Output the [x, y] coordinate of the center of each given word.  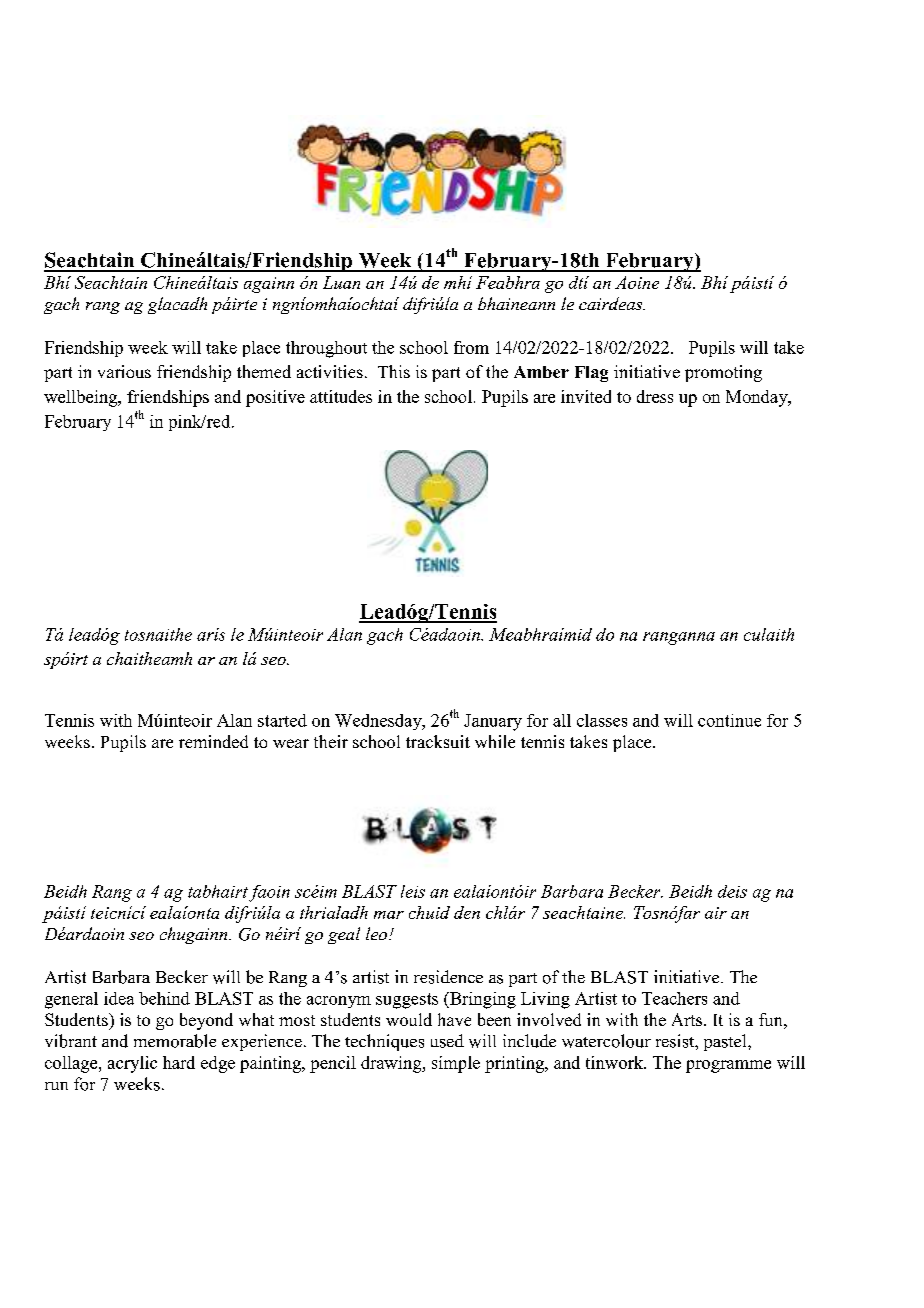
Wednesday [379, 722]
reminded [213, 741]
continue [729, 720]
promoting [723, 373]
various [124, 371]
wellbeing [82, 398]
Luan [341, 282]
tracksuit [438, 741]
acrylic [132, 1064]
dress [655, 396]
